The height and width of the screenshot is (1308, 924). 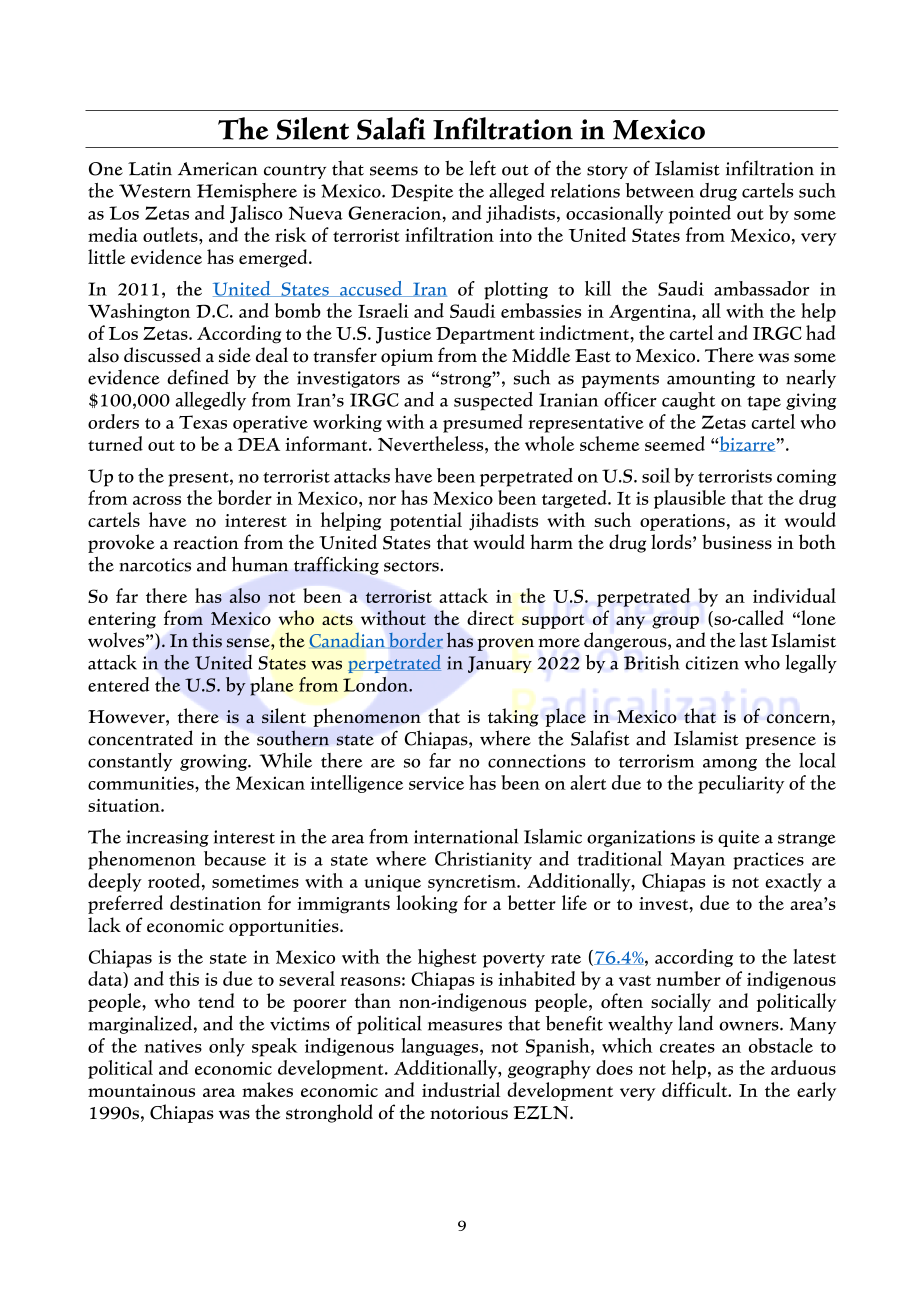 What do you see at coordinates (203, 422) in the screenshot?
I see `Texas` at bounding box center [203, 422].
